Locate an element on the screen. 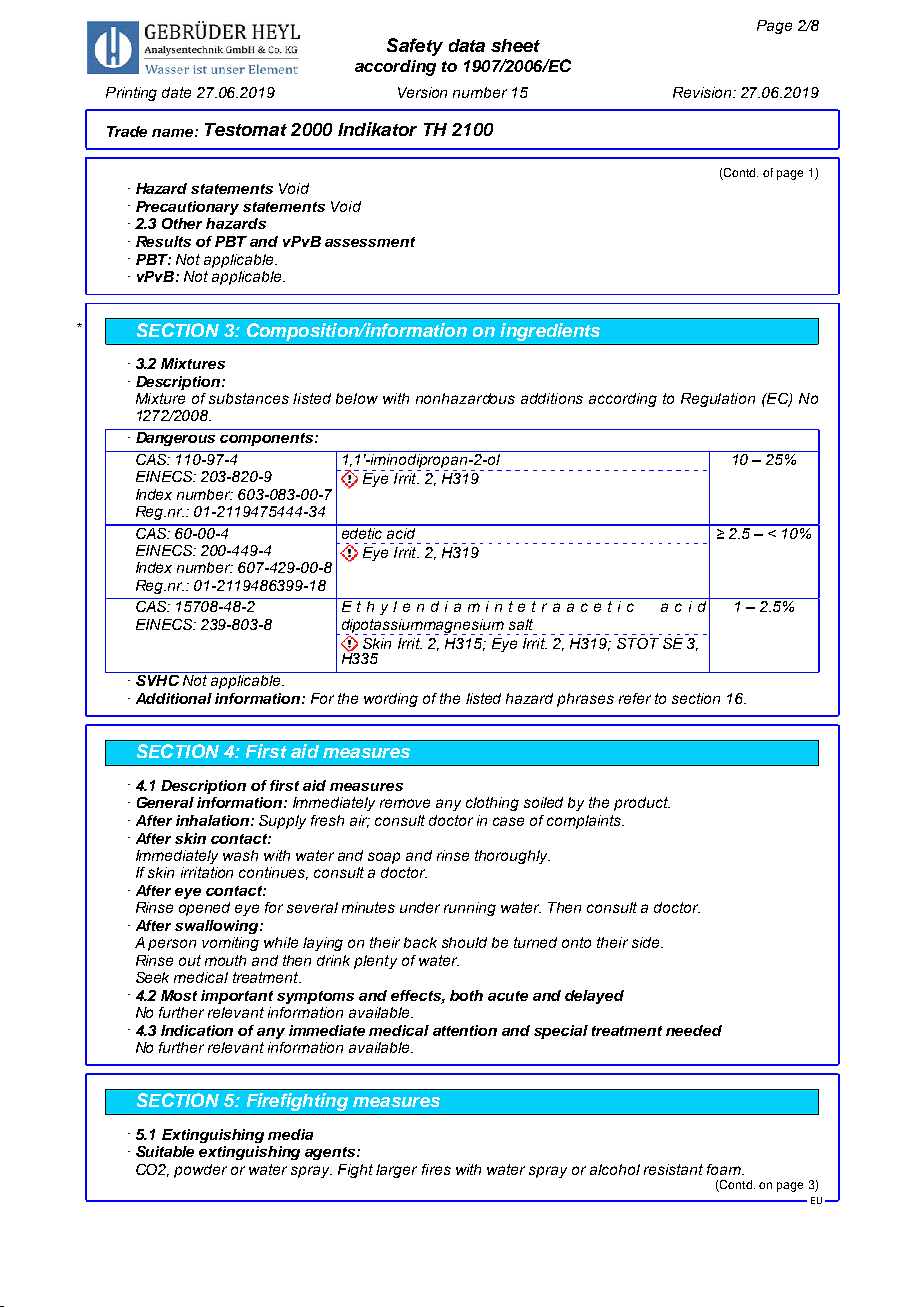 The image size is (924, 1308). Version is located at coordinates (422, 92).
